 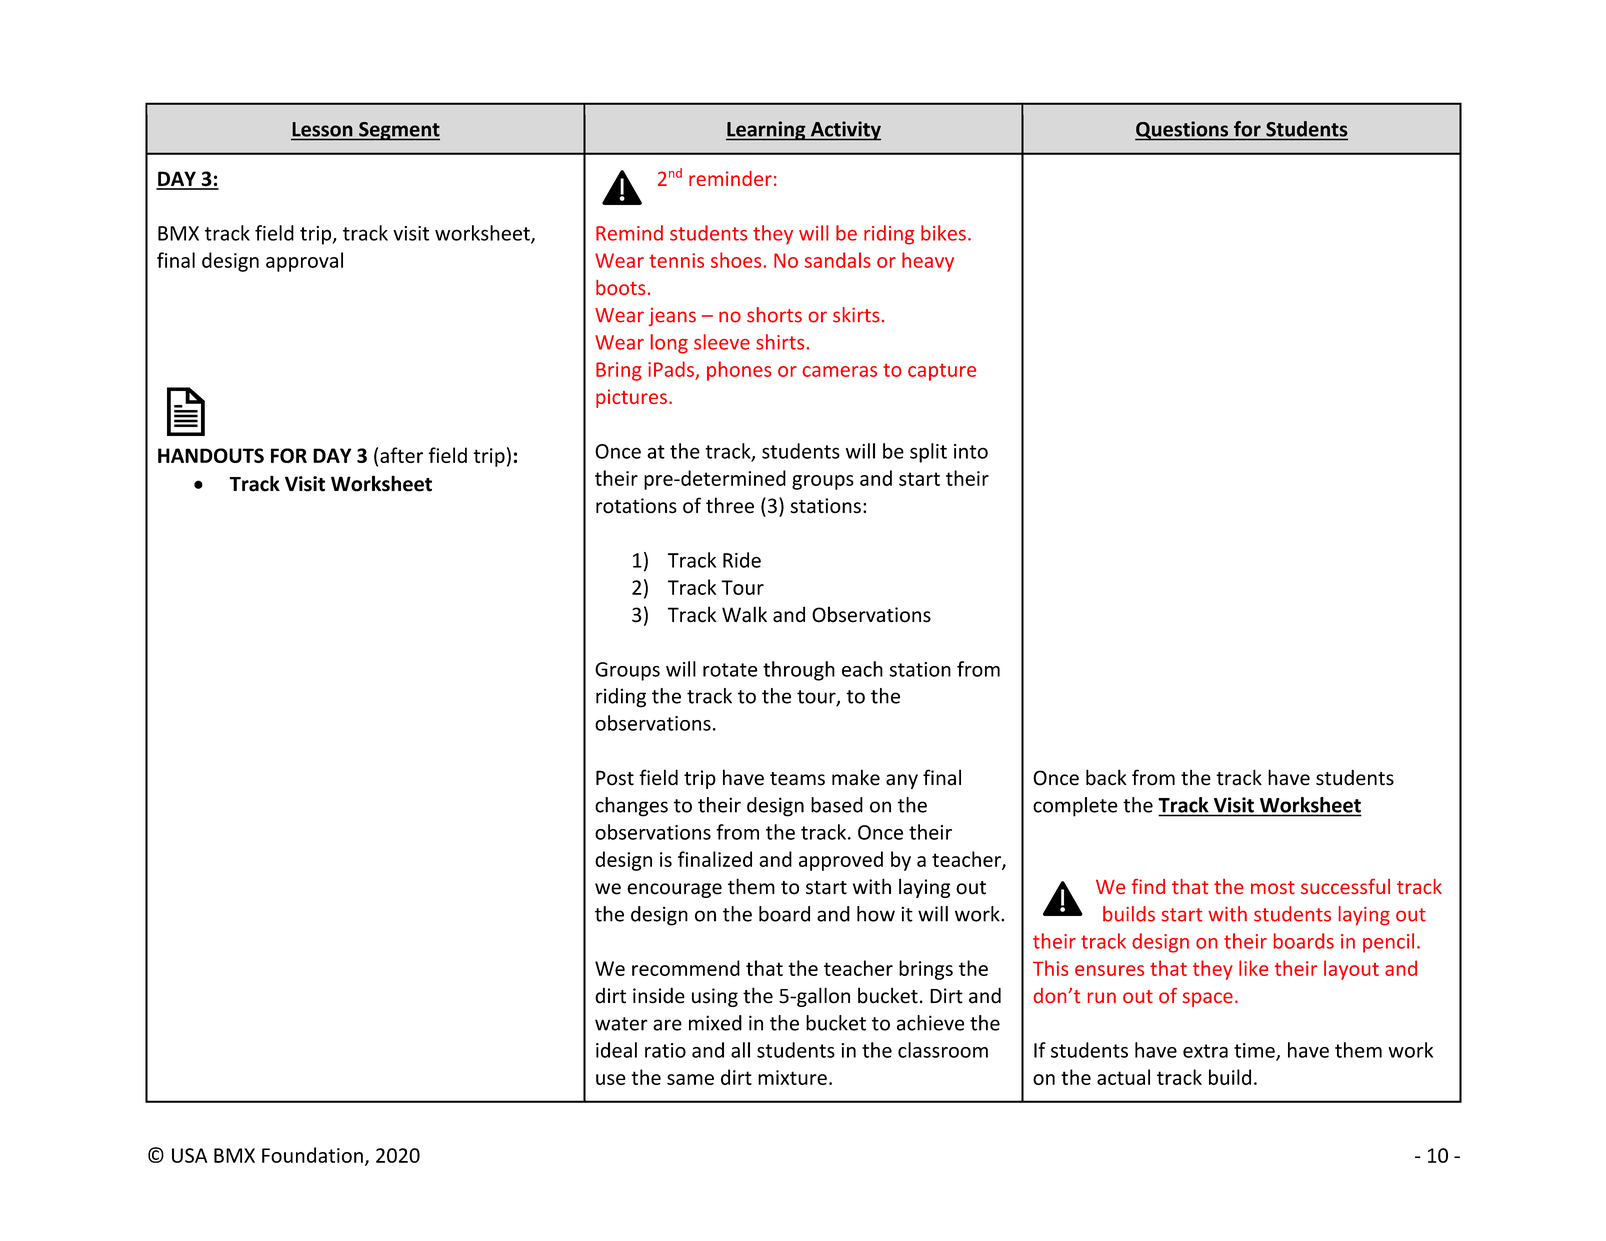 I want to click on based, so click(x=837, y=805).
